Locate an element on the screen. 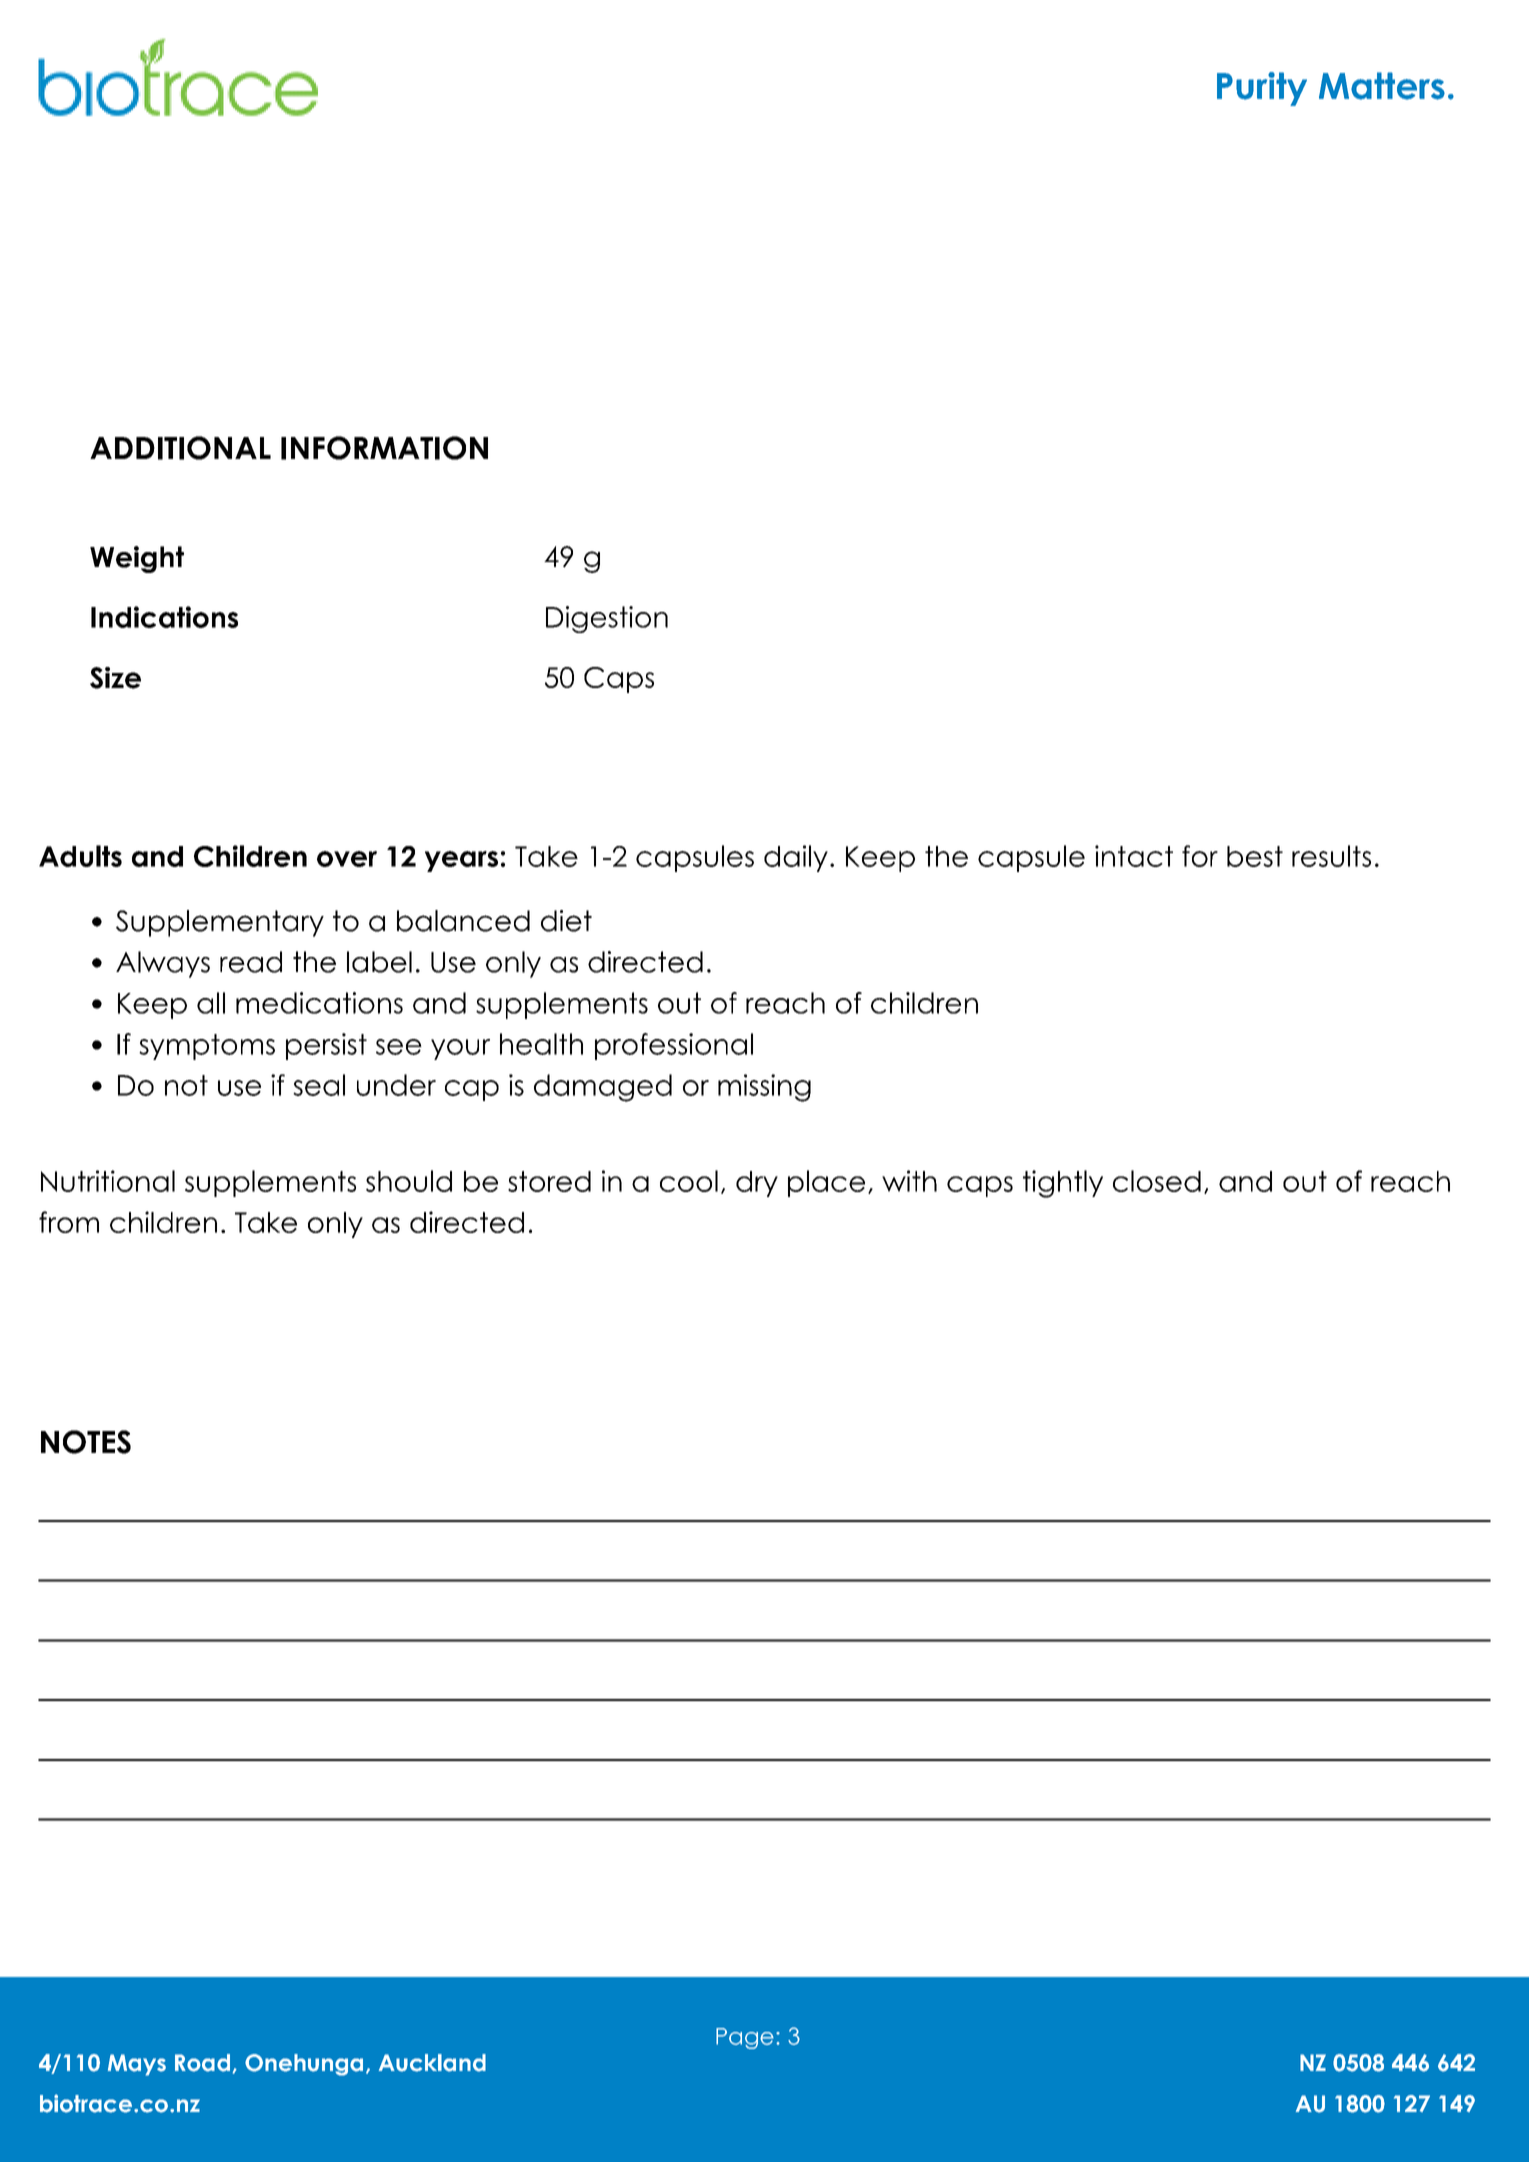 The height and width of the screenshot is (2162, 1529). closed is located at coordinates (1157, 1181).
